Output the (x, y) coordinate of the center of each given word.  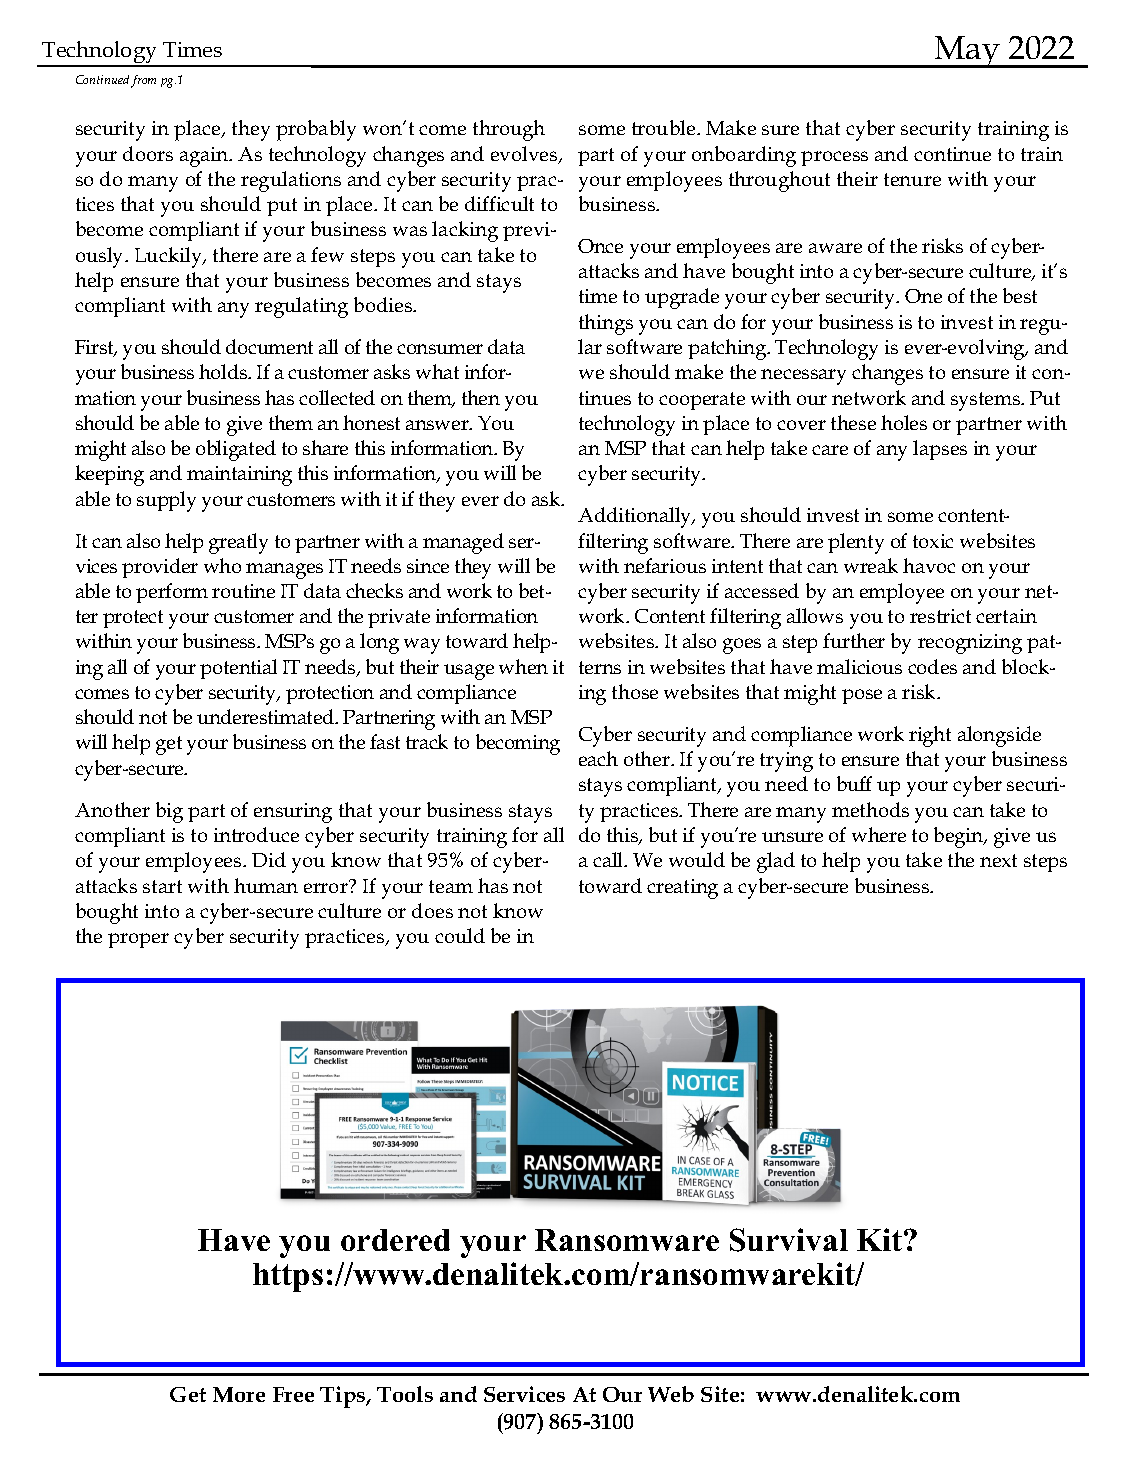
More (239, 1394)
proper (138, 940)
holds (224, 371)
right (930, 736)
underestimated (267, 716)
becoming (518, 744)
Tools (405, 1394)
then (481, 397)
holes (904, 422)
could (460, 935)
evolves (525, 155)
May (967, 52)
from (143, 81)
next (998, 860)
